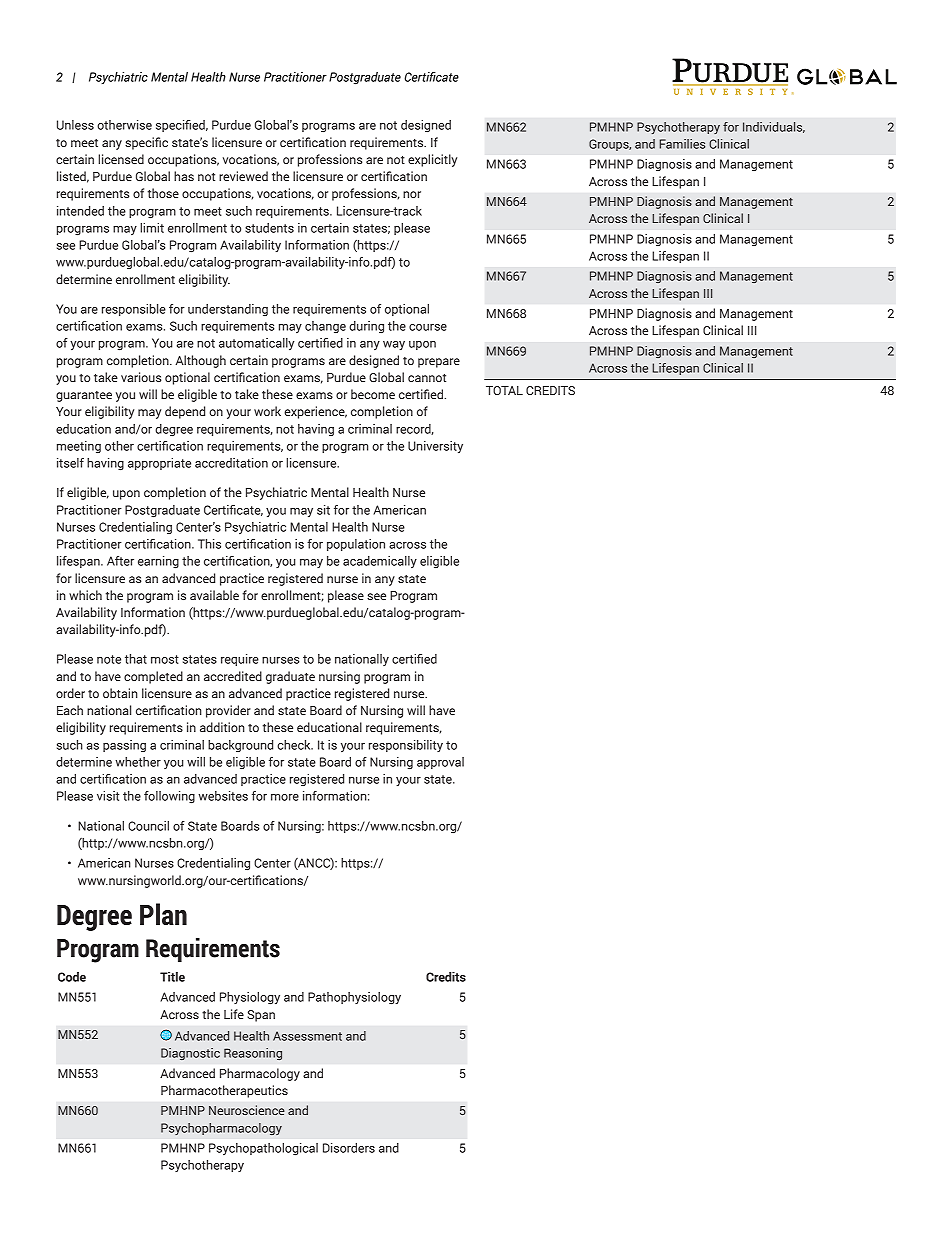  What do you see at coordinates (432, 160) in the page?
I see `explicitly` at bounding box center [432, 160].
